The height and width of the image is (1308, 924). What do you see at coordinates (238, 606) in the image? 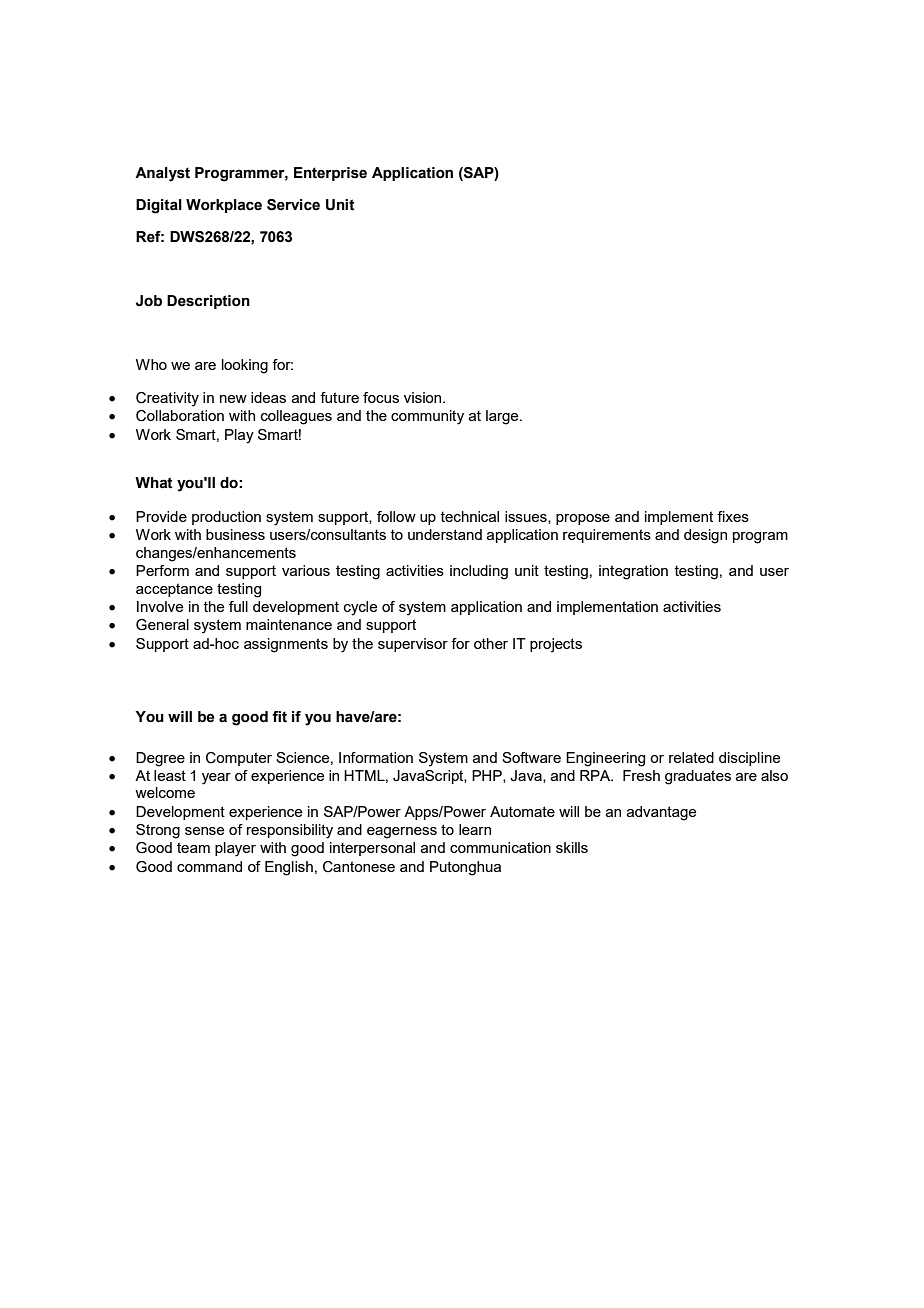
I see `full` at bounding box center [238, 606].
